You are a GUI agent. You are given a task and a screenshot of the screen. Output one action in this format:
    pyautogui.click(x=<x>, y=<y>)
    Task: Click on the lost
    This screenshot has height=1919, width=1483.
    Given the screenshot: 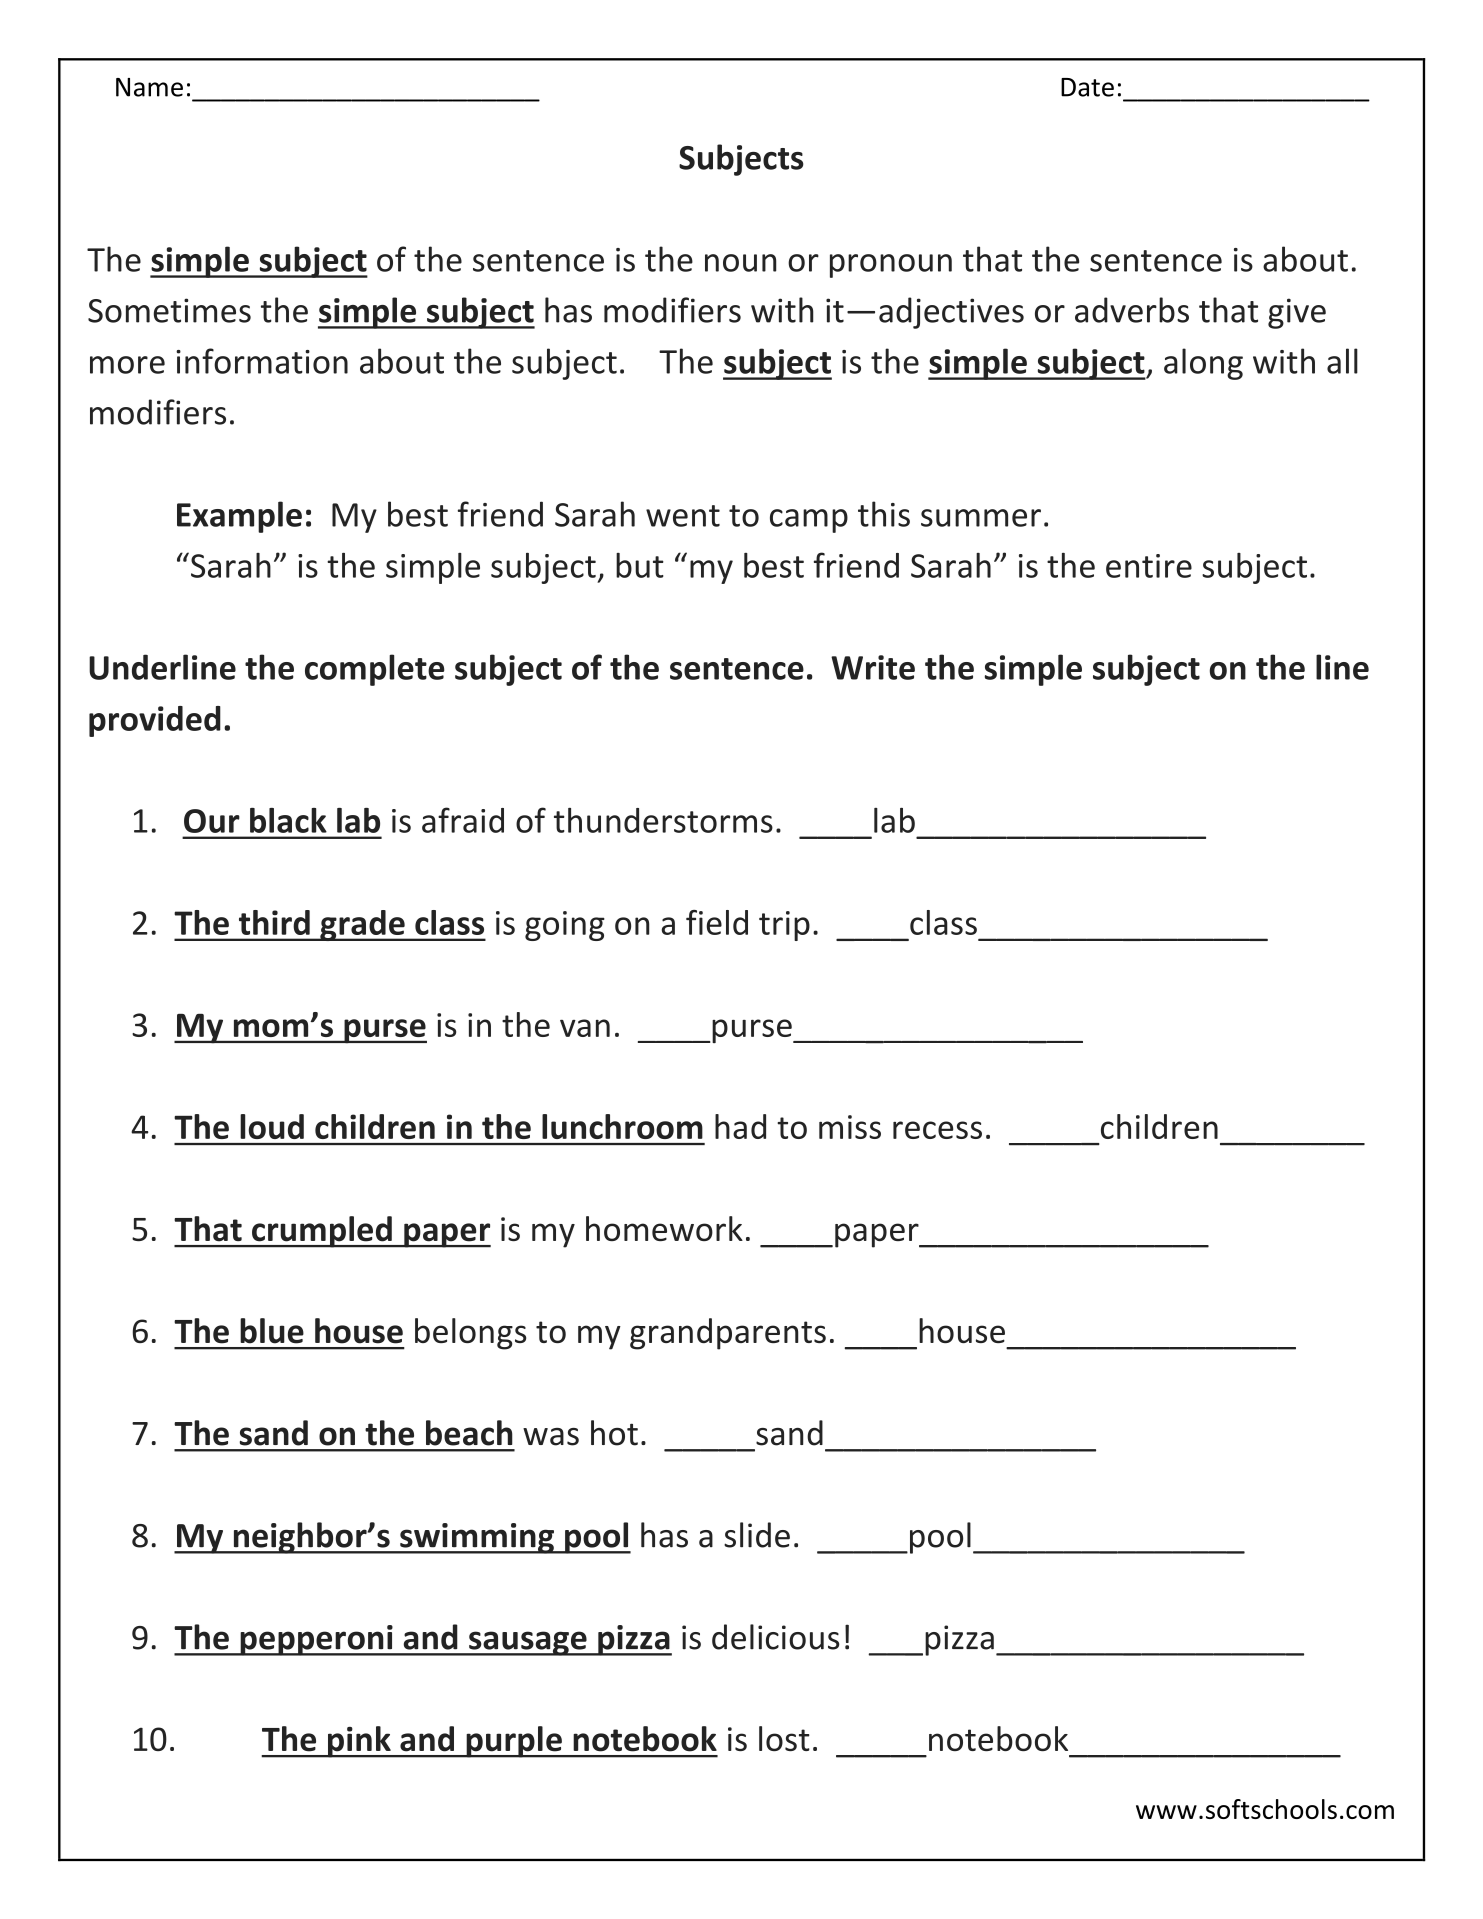 What is the action you would take?
    pyautogui.click(x=784, y=1738)
